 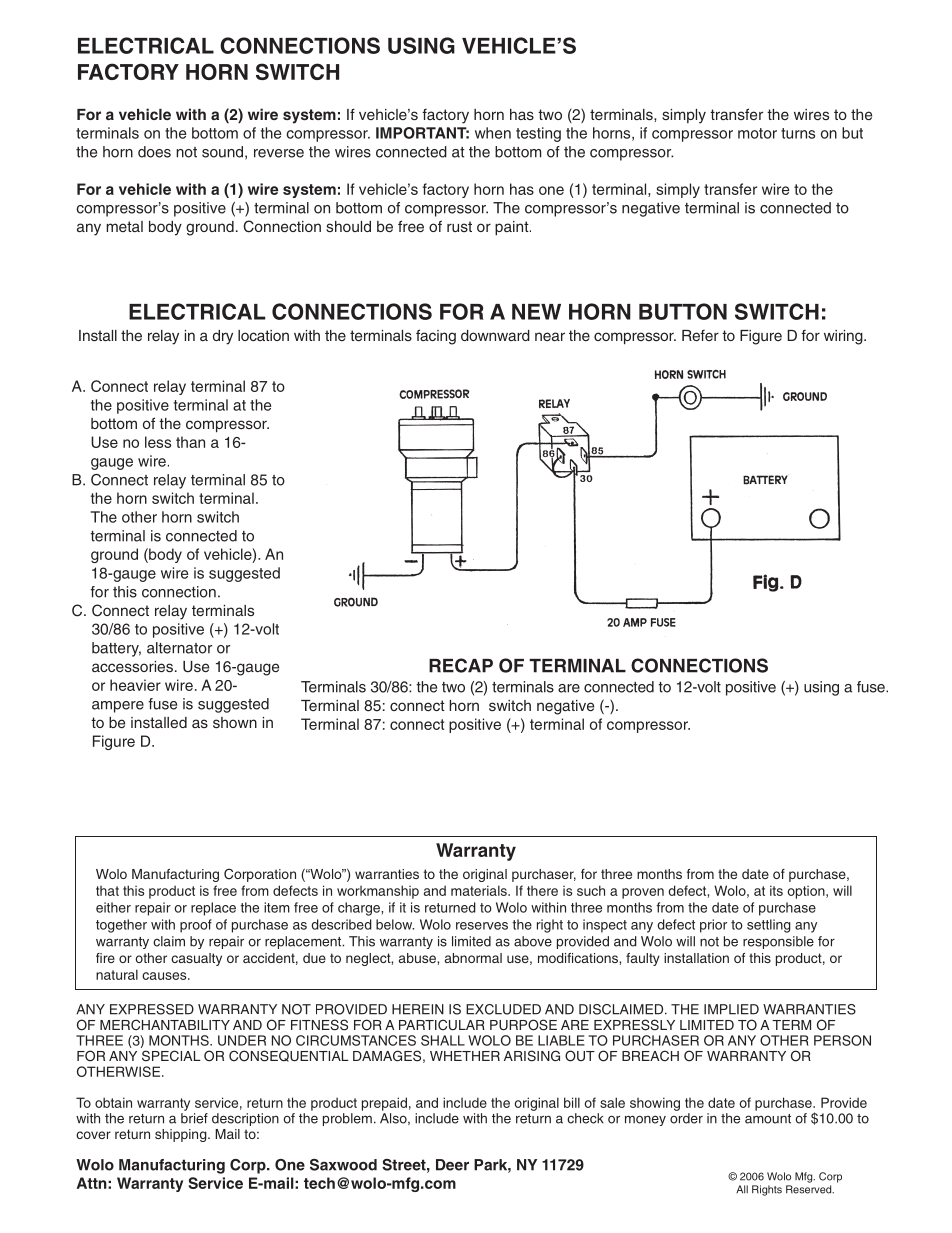 What do you see at coordinates (493, 133) in the image?
I see `when` at bounding box center [493, 133].
